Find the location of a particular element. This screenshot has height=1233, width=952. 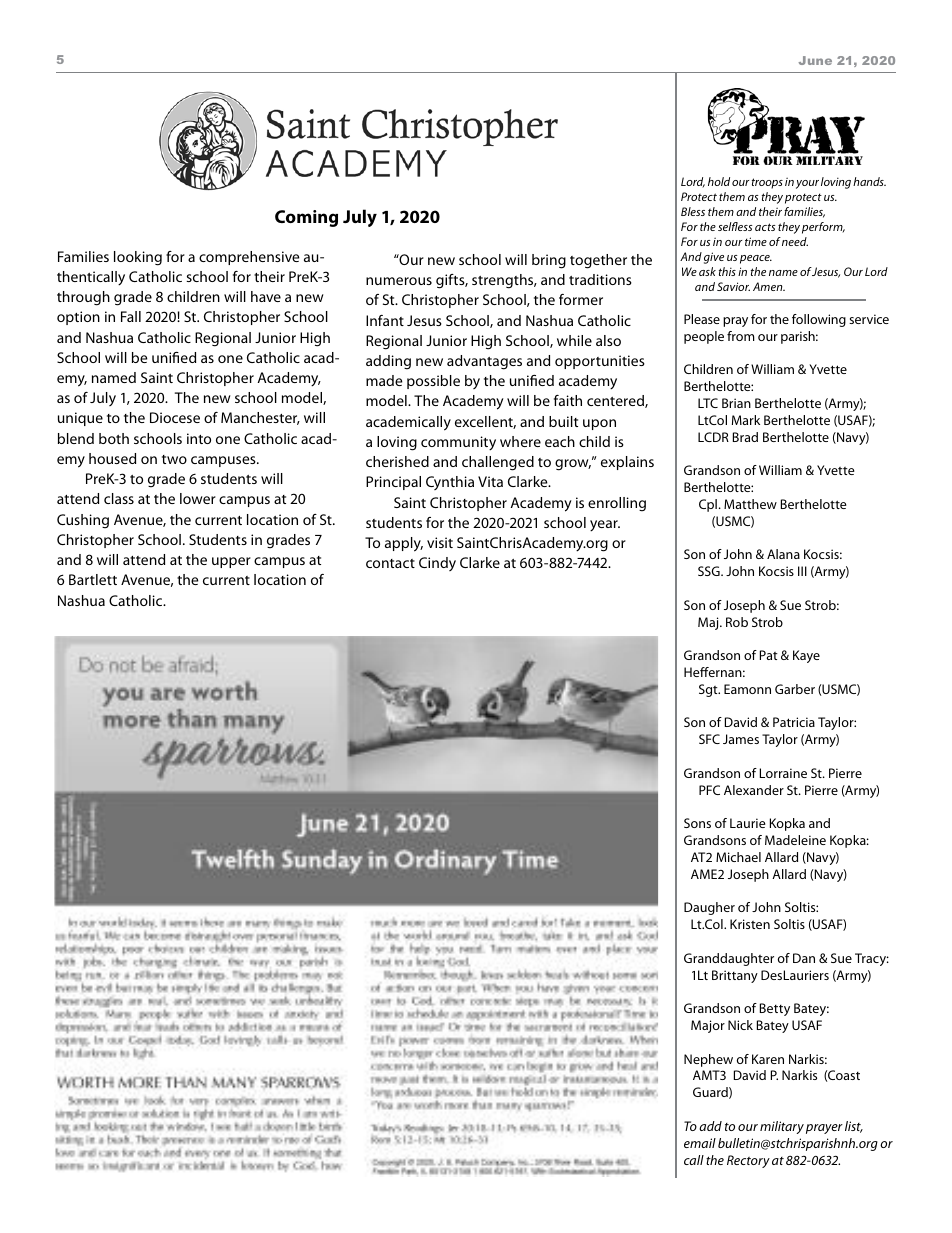

advantages is located at coordinates (484, 362).
